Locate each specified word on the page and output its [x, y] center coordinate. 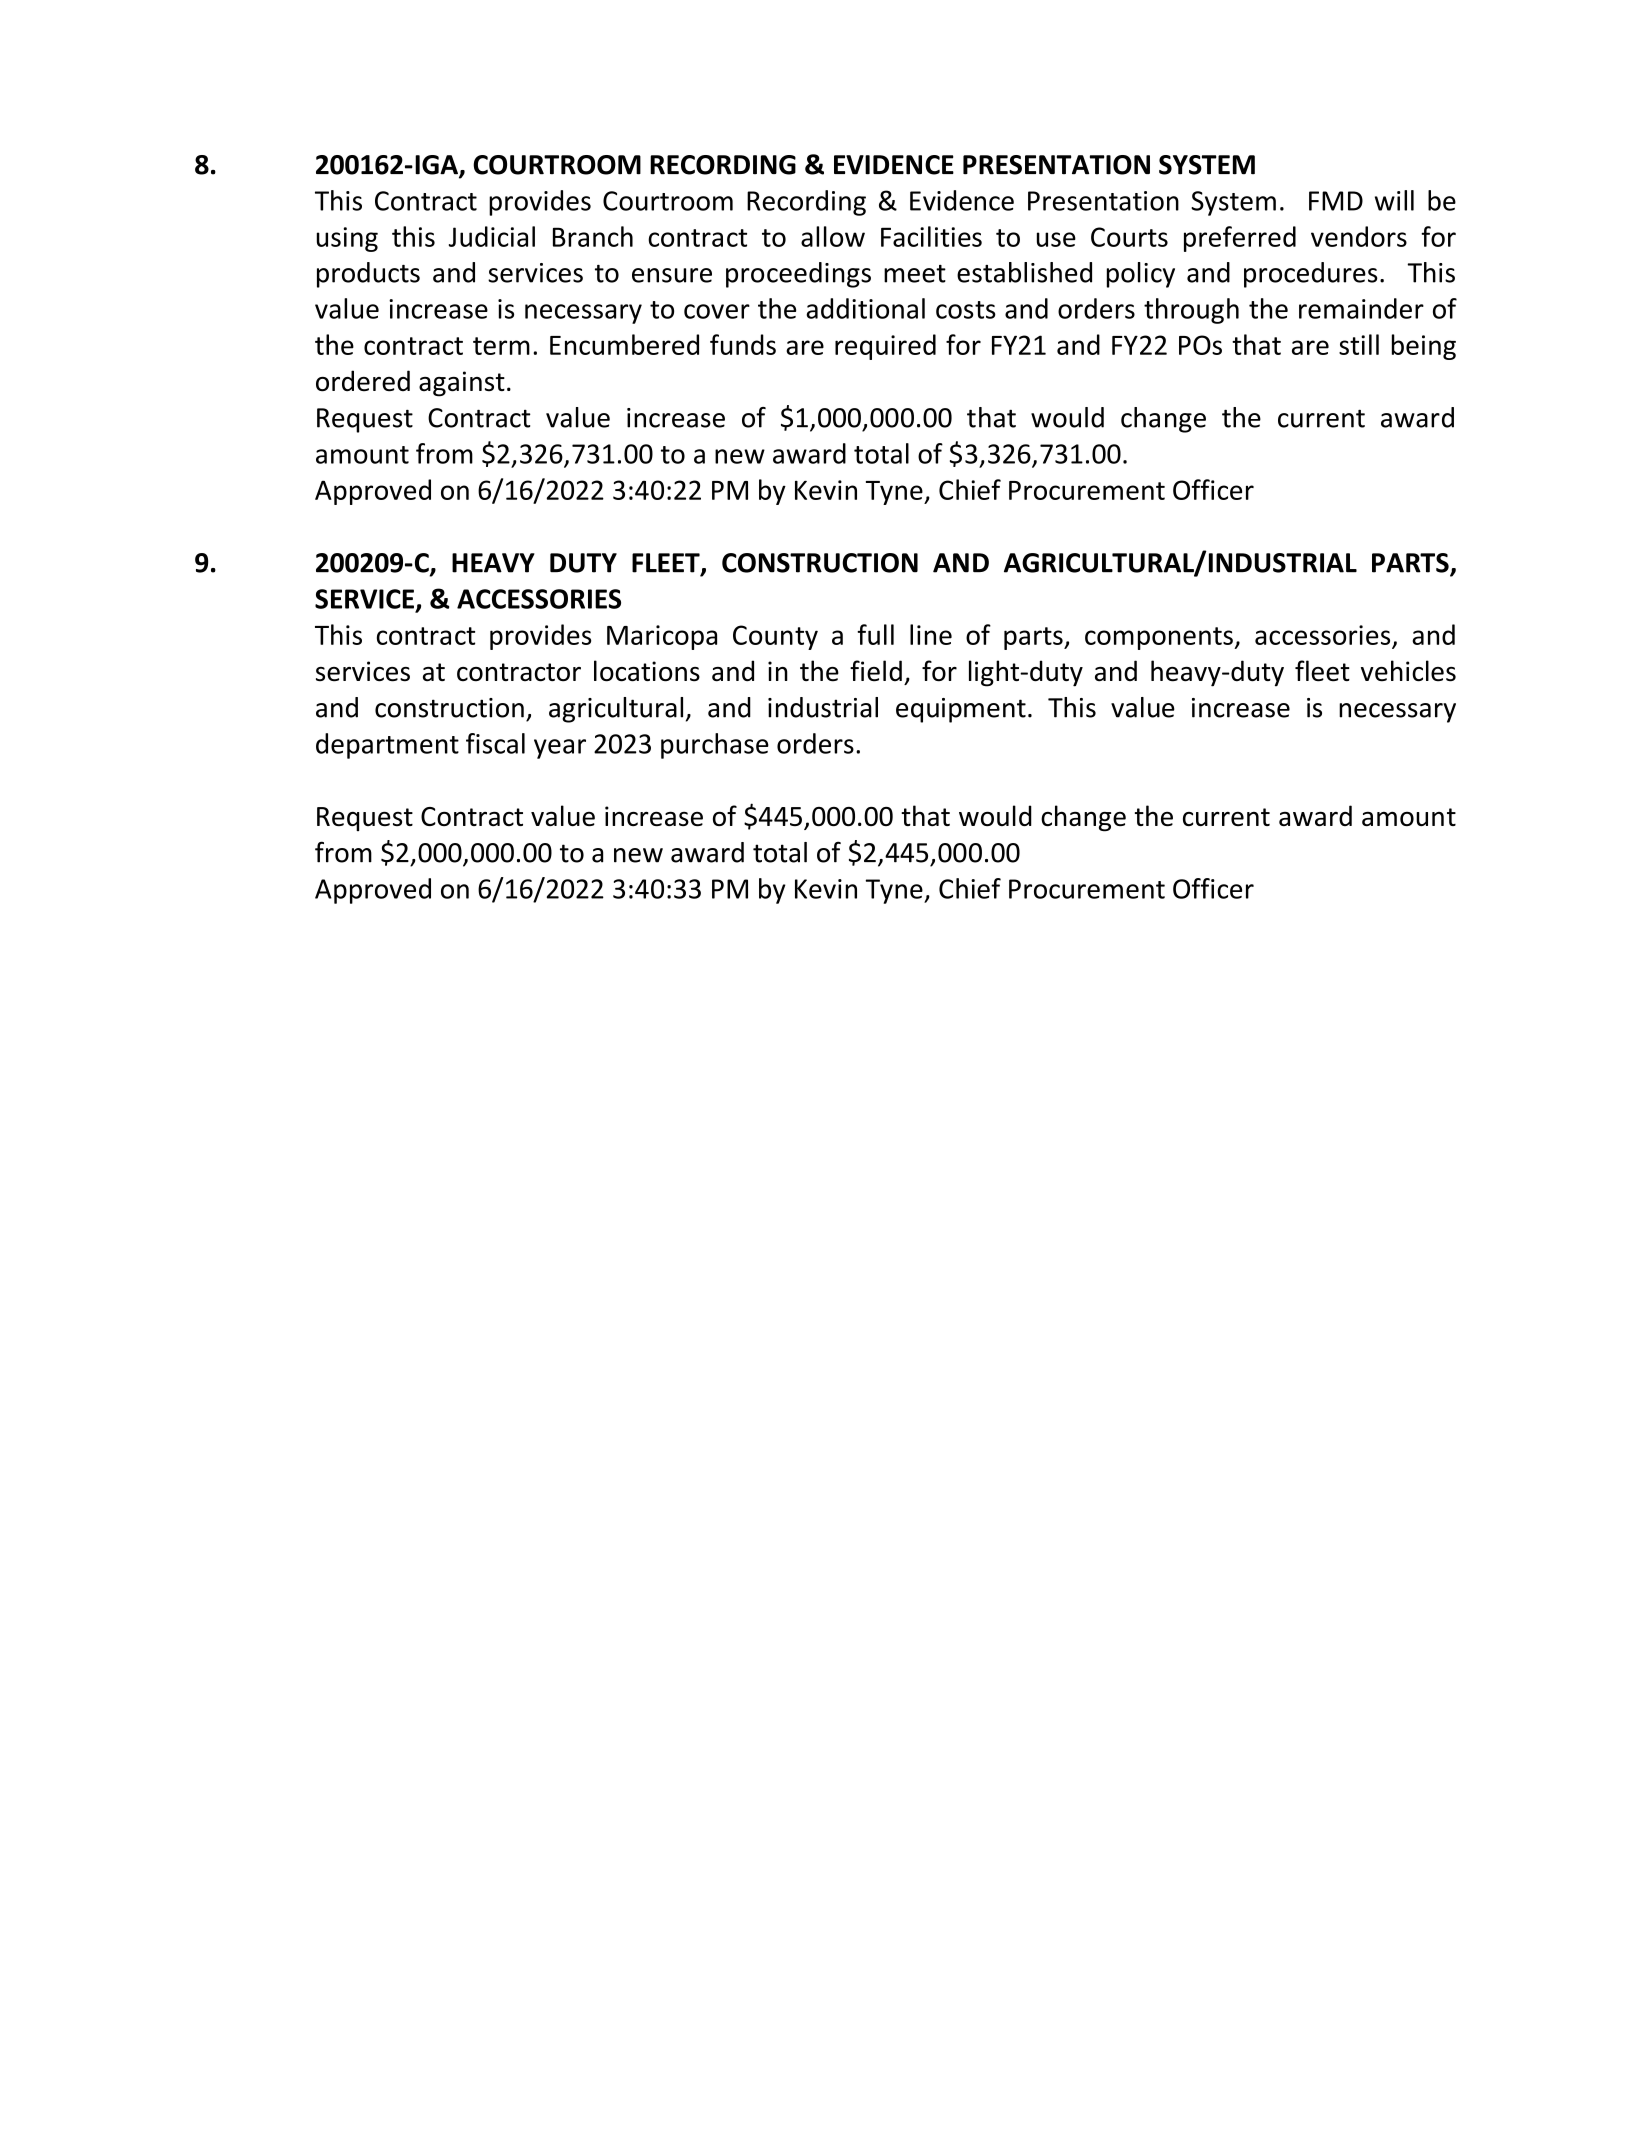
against [462, 384]
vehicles [1408, 671]
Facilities [931, 236]
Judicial [492, 236]
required [885, 347]
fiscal [495, 743]
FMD [1336, 201]
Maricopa [662, 637]
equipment [961, 710]
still [1359, 344]
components [1160, 638]
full [875, 634]
